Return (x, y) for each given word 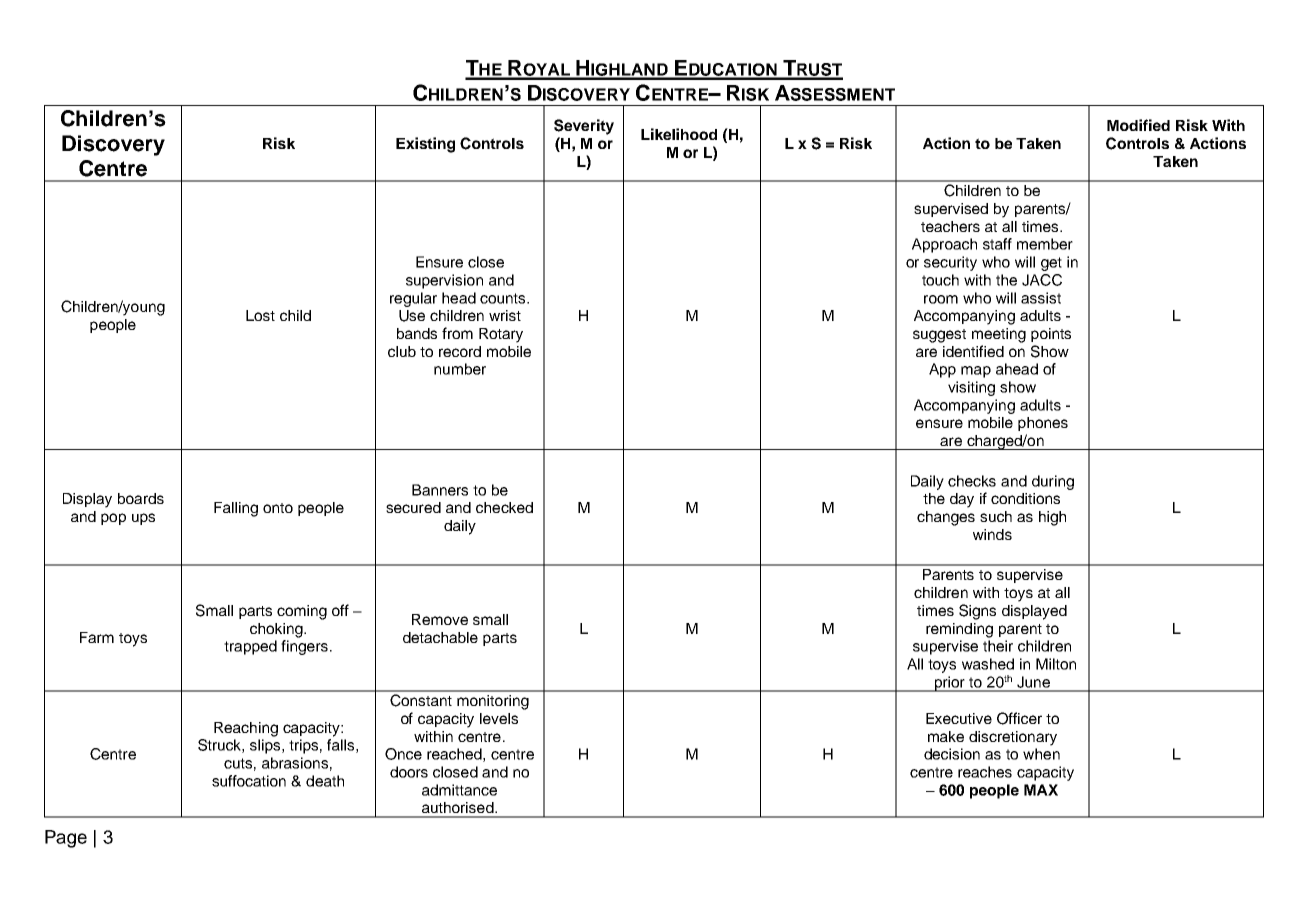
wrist (505, 315)
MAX (1041, 790)
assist (1041, 298)
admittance (459, 790)
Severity (584, 127)
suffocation (249, 781)
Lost (260, 315)
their (998, 646)
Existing (425, 145)
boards (141, 498)
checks (972, 481)
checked (504, 507)
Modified (1138, 125)
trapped (250, 647)
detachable (440, 637)
